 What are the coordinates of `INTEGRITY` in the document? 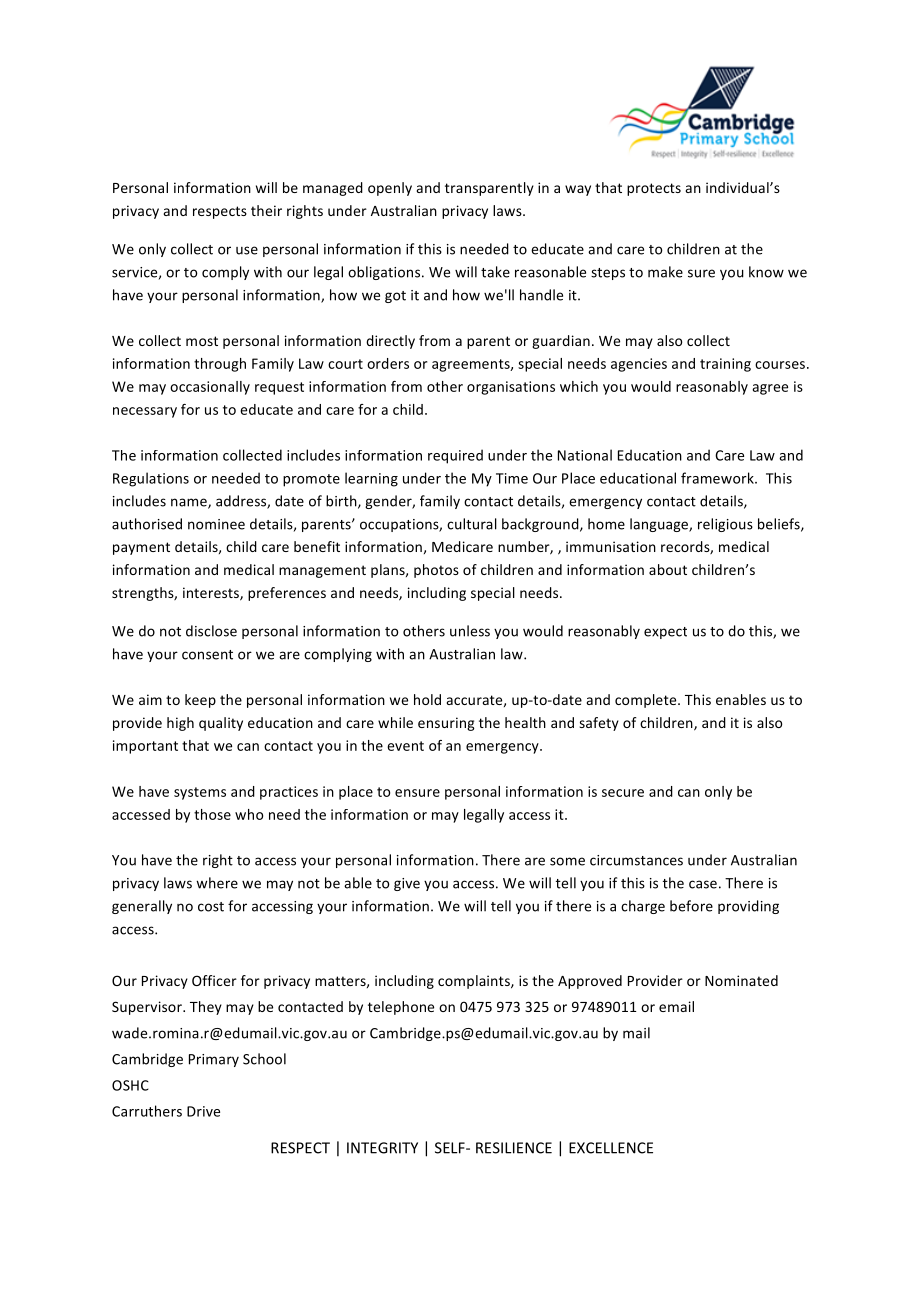 It's located at (382, 1148).
